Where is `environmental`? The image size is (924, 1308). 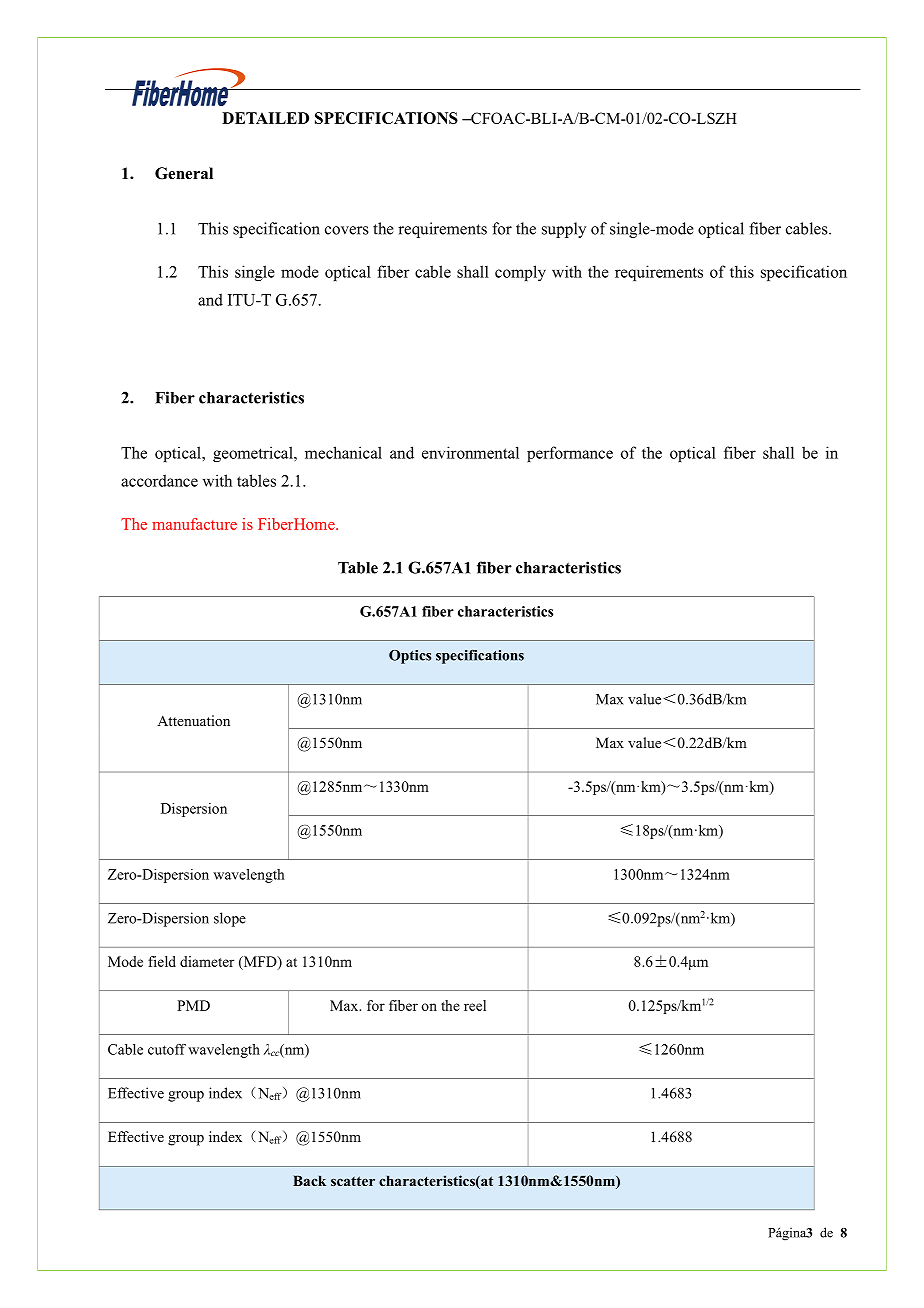 environmental is located at coordinates (470, 452).
